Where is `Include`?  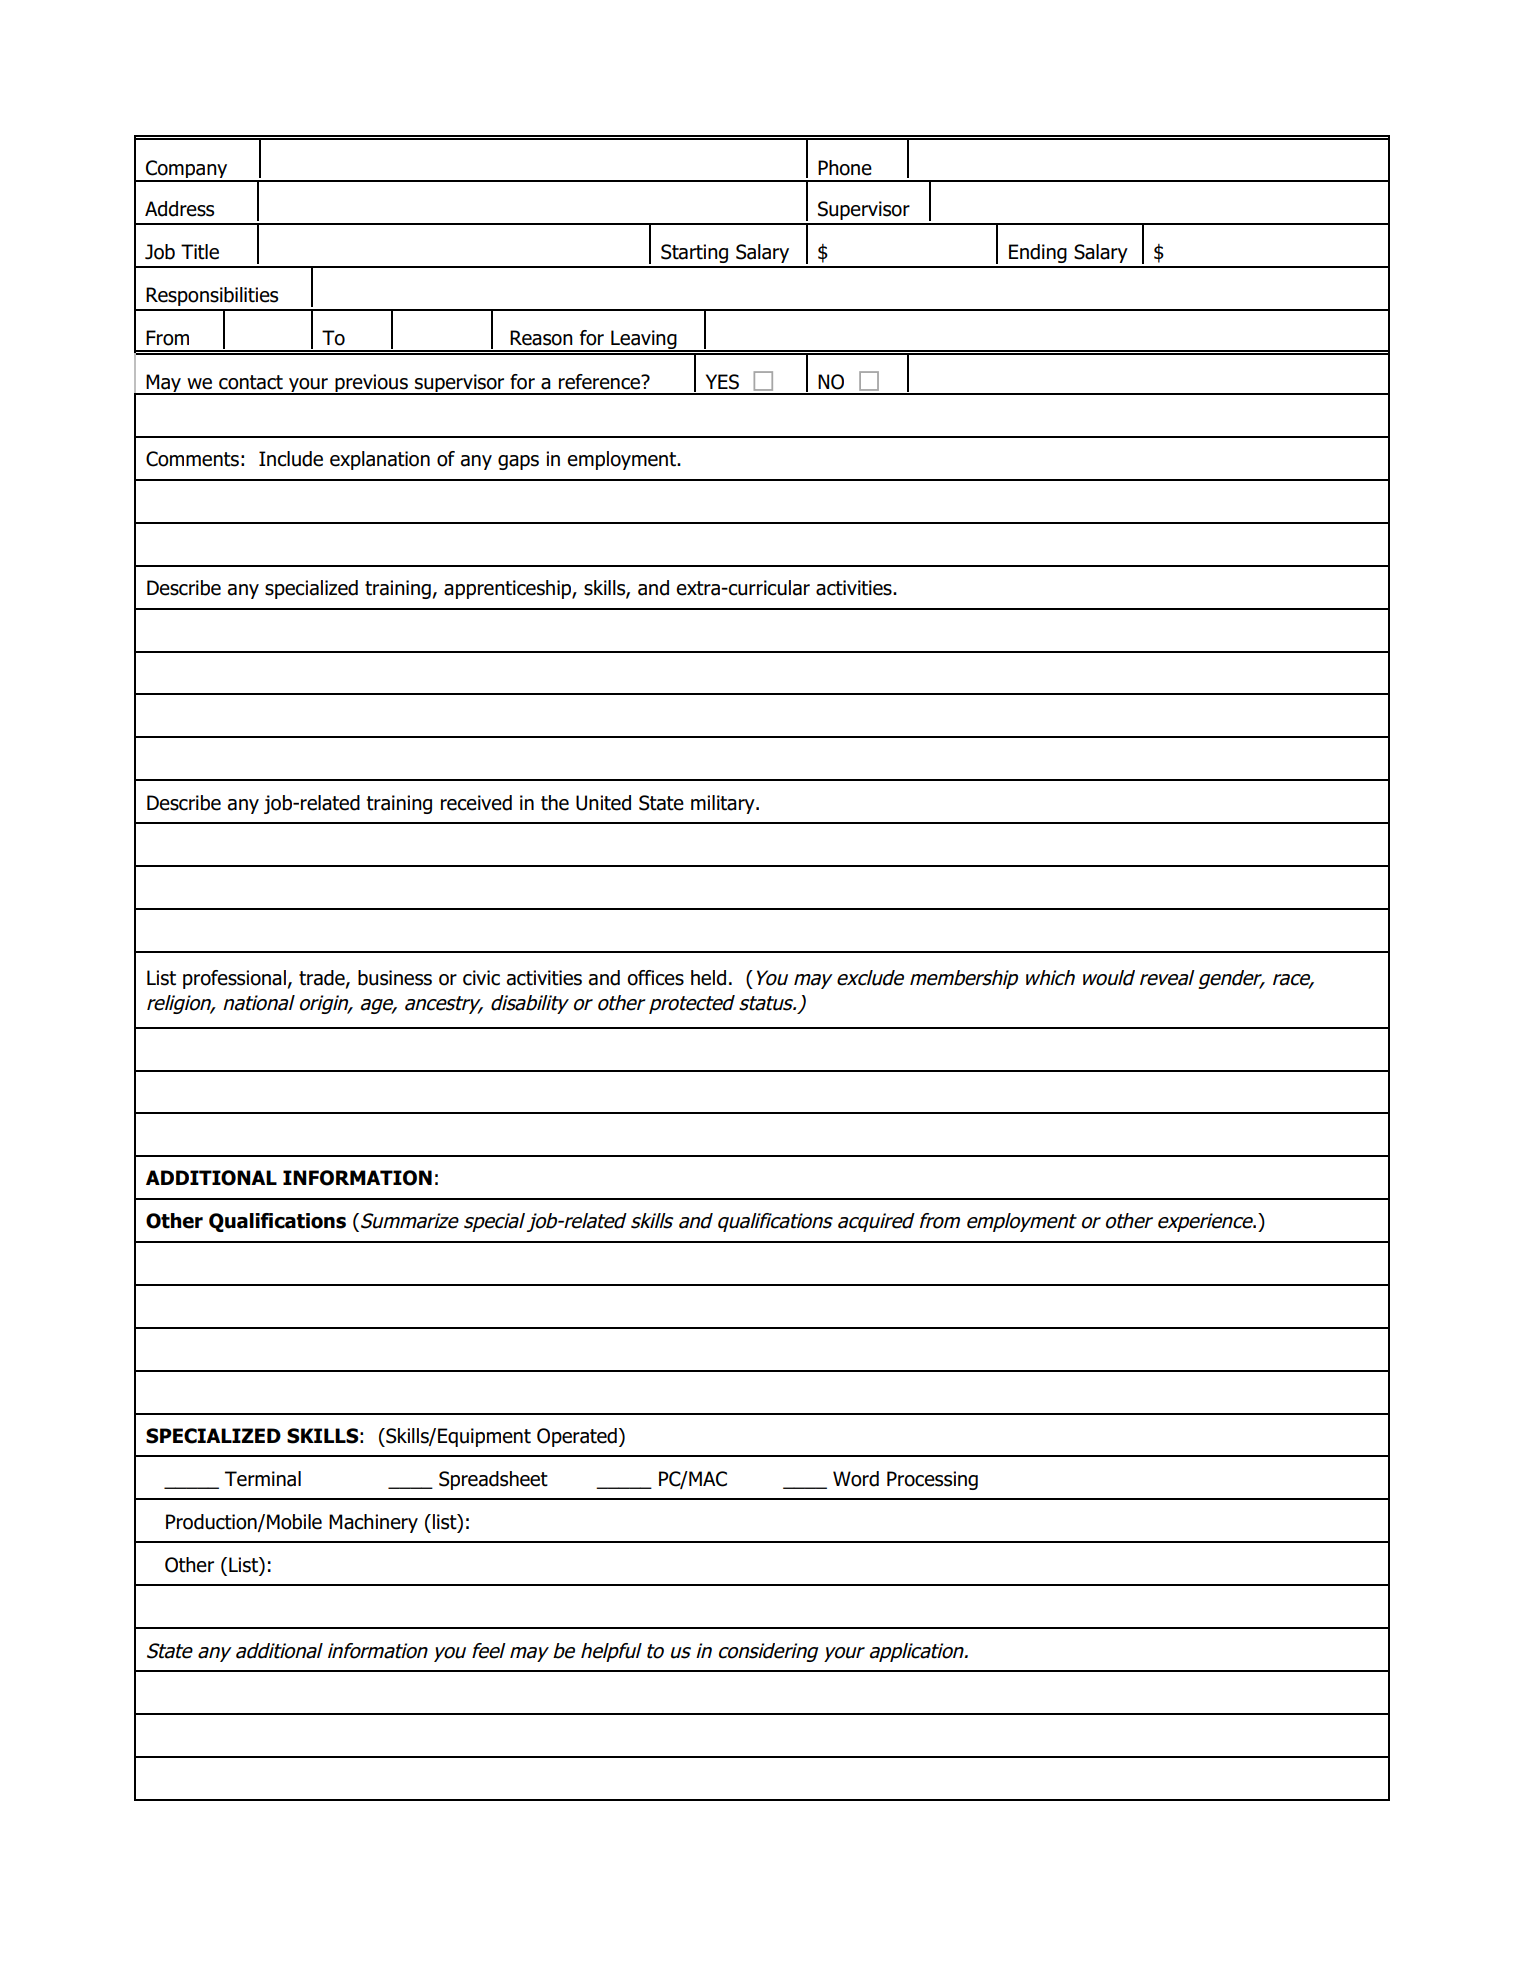
Include is located at coordinates (291, 459).
